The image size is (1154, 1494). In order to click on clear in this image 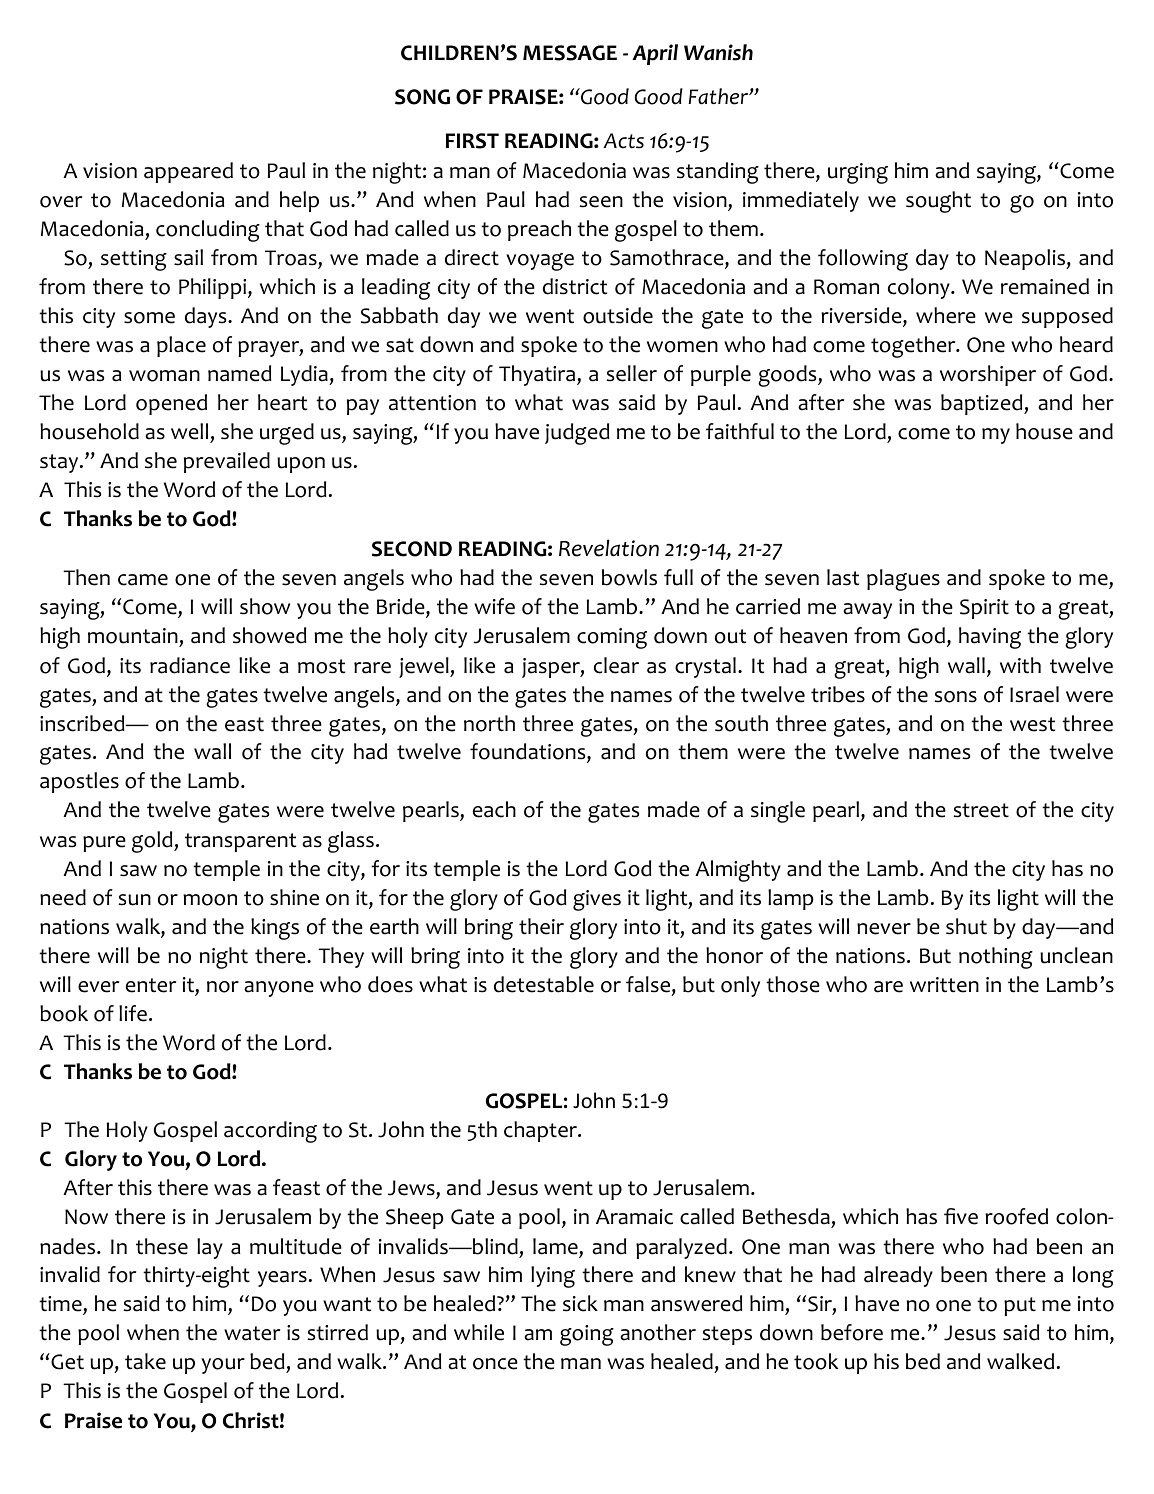, I will do `click(616, 665)`.
